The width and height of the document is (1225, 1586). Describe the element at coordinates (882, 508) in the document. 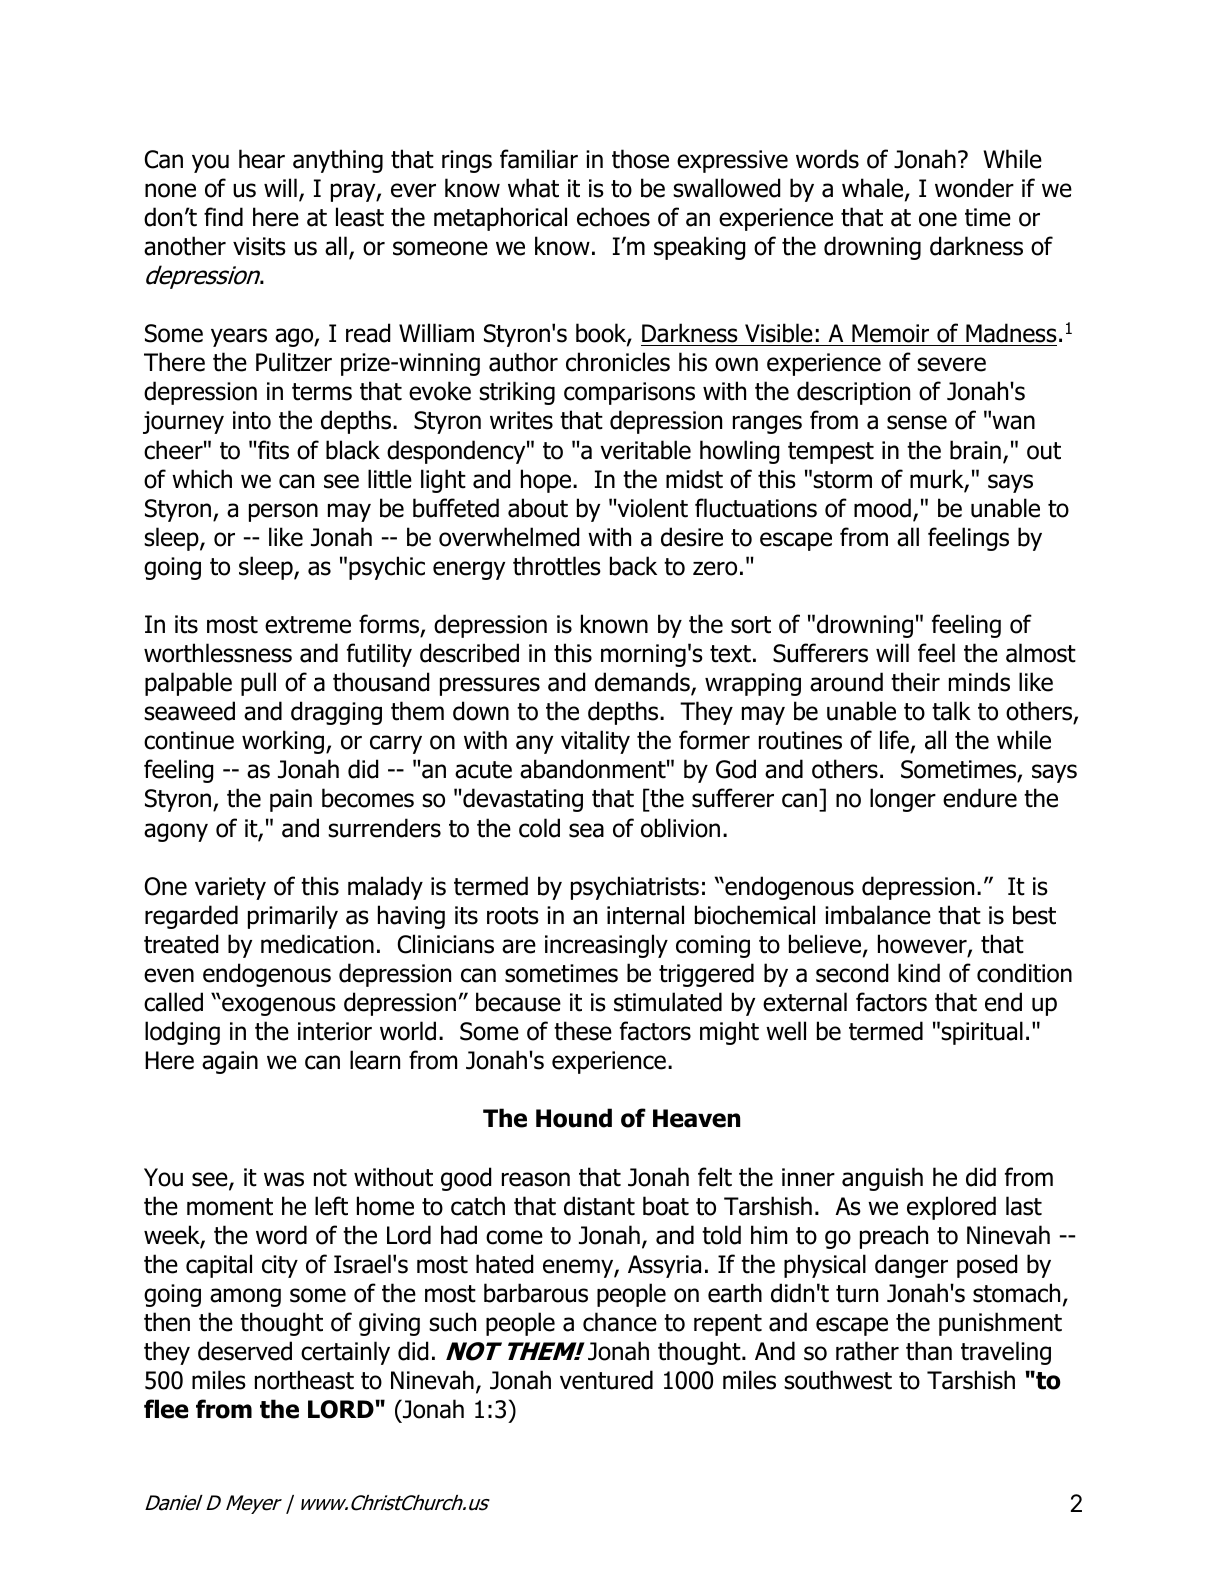

I see `mood` at that location.
